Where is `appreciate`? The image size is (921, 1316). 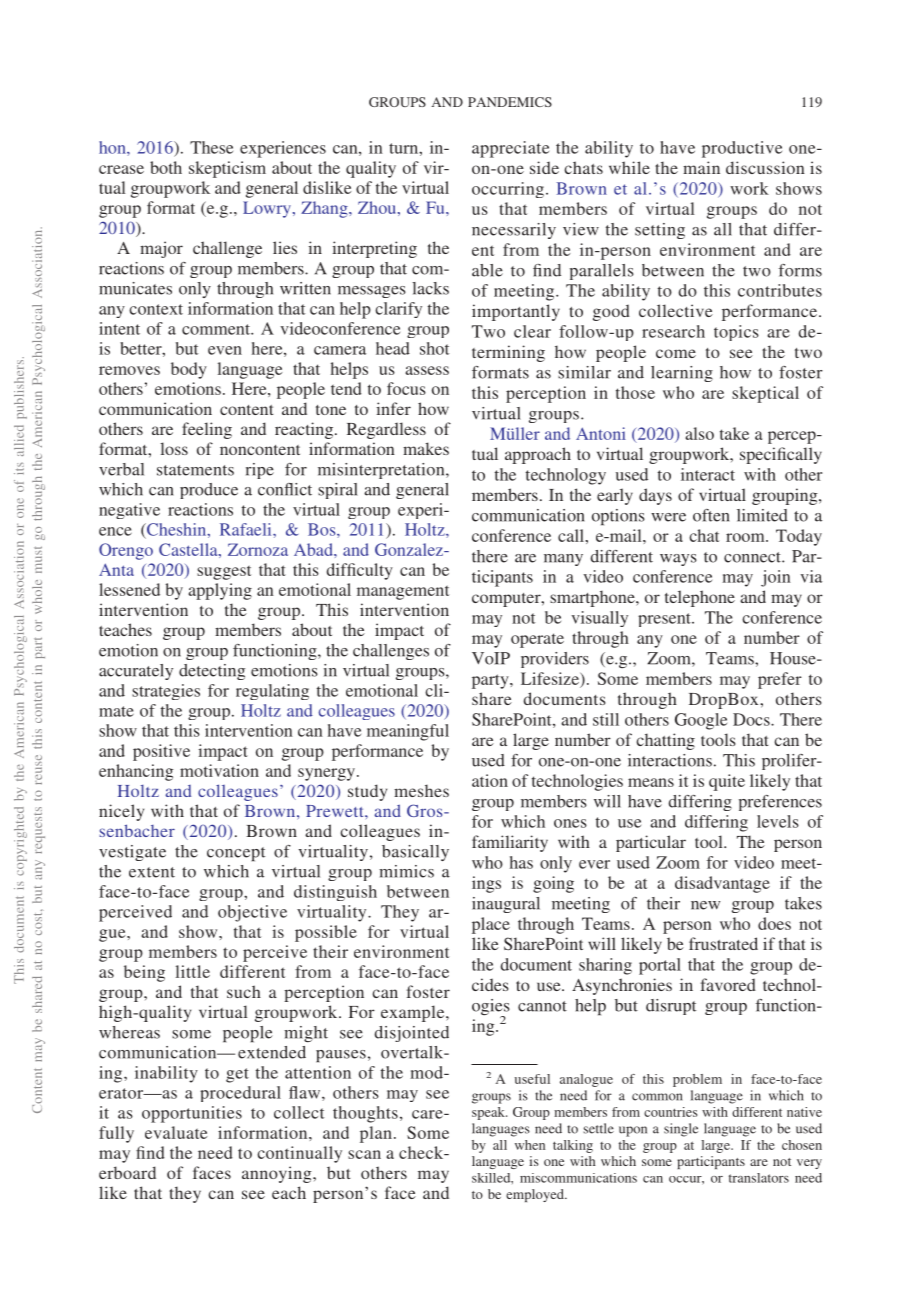 appreciate is located at coordinates (510, 149).
